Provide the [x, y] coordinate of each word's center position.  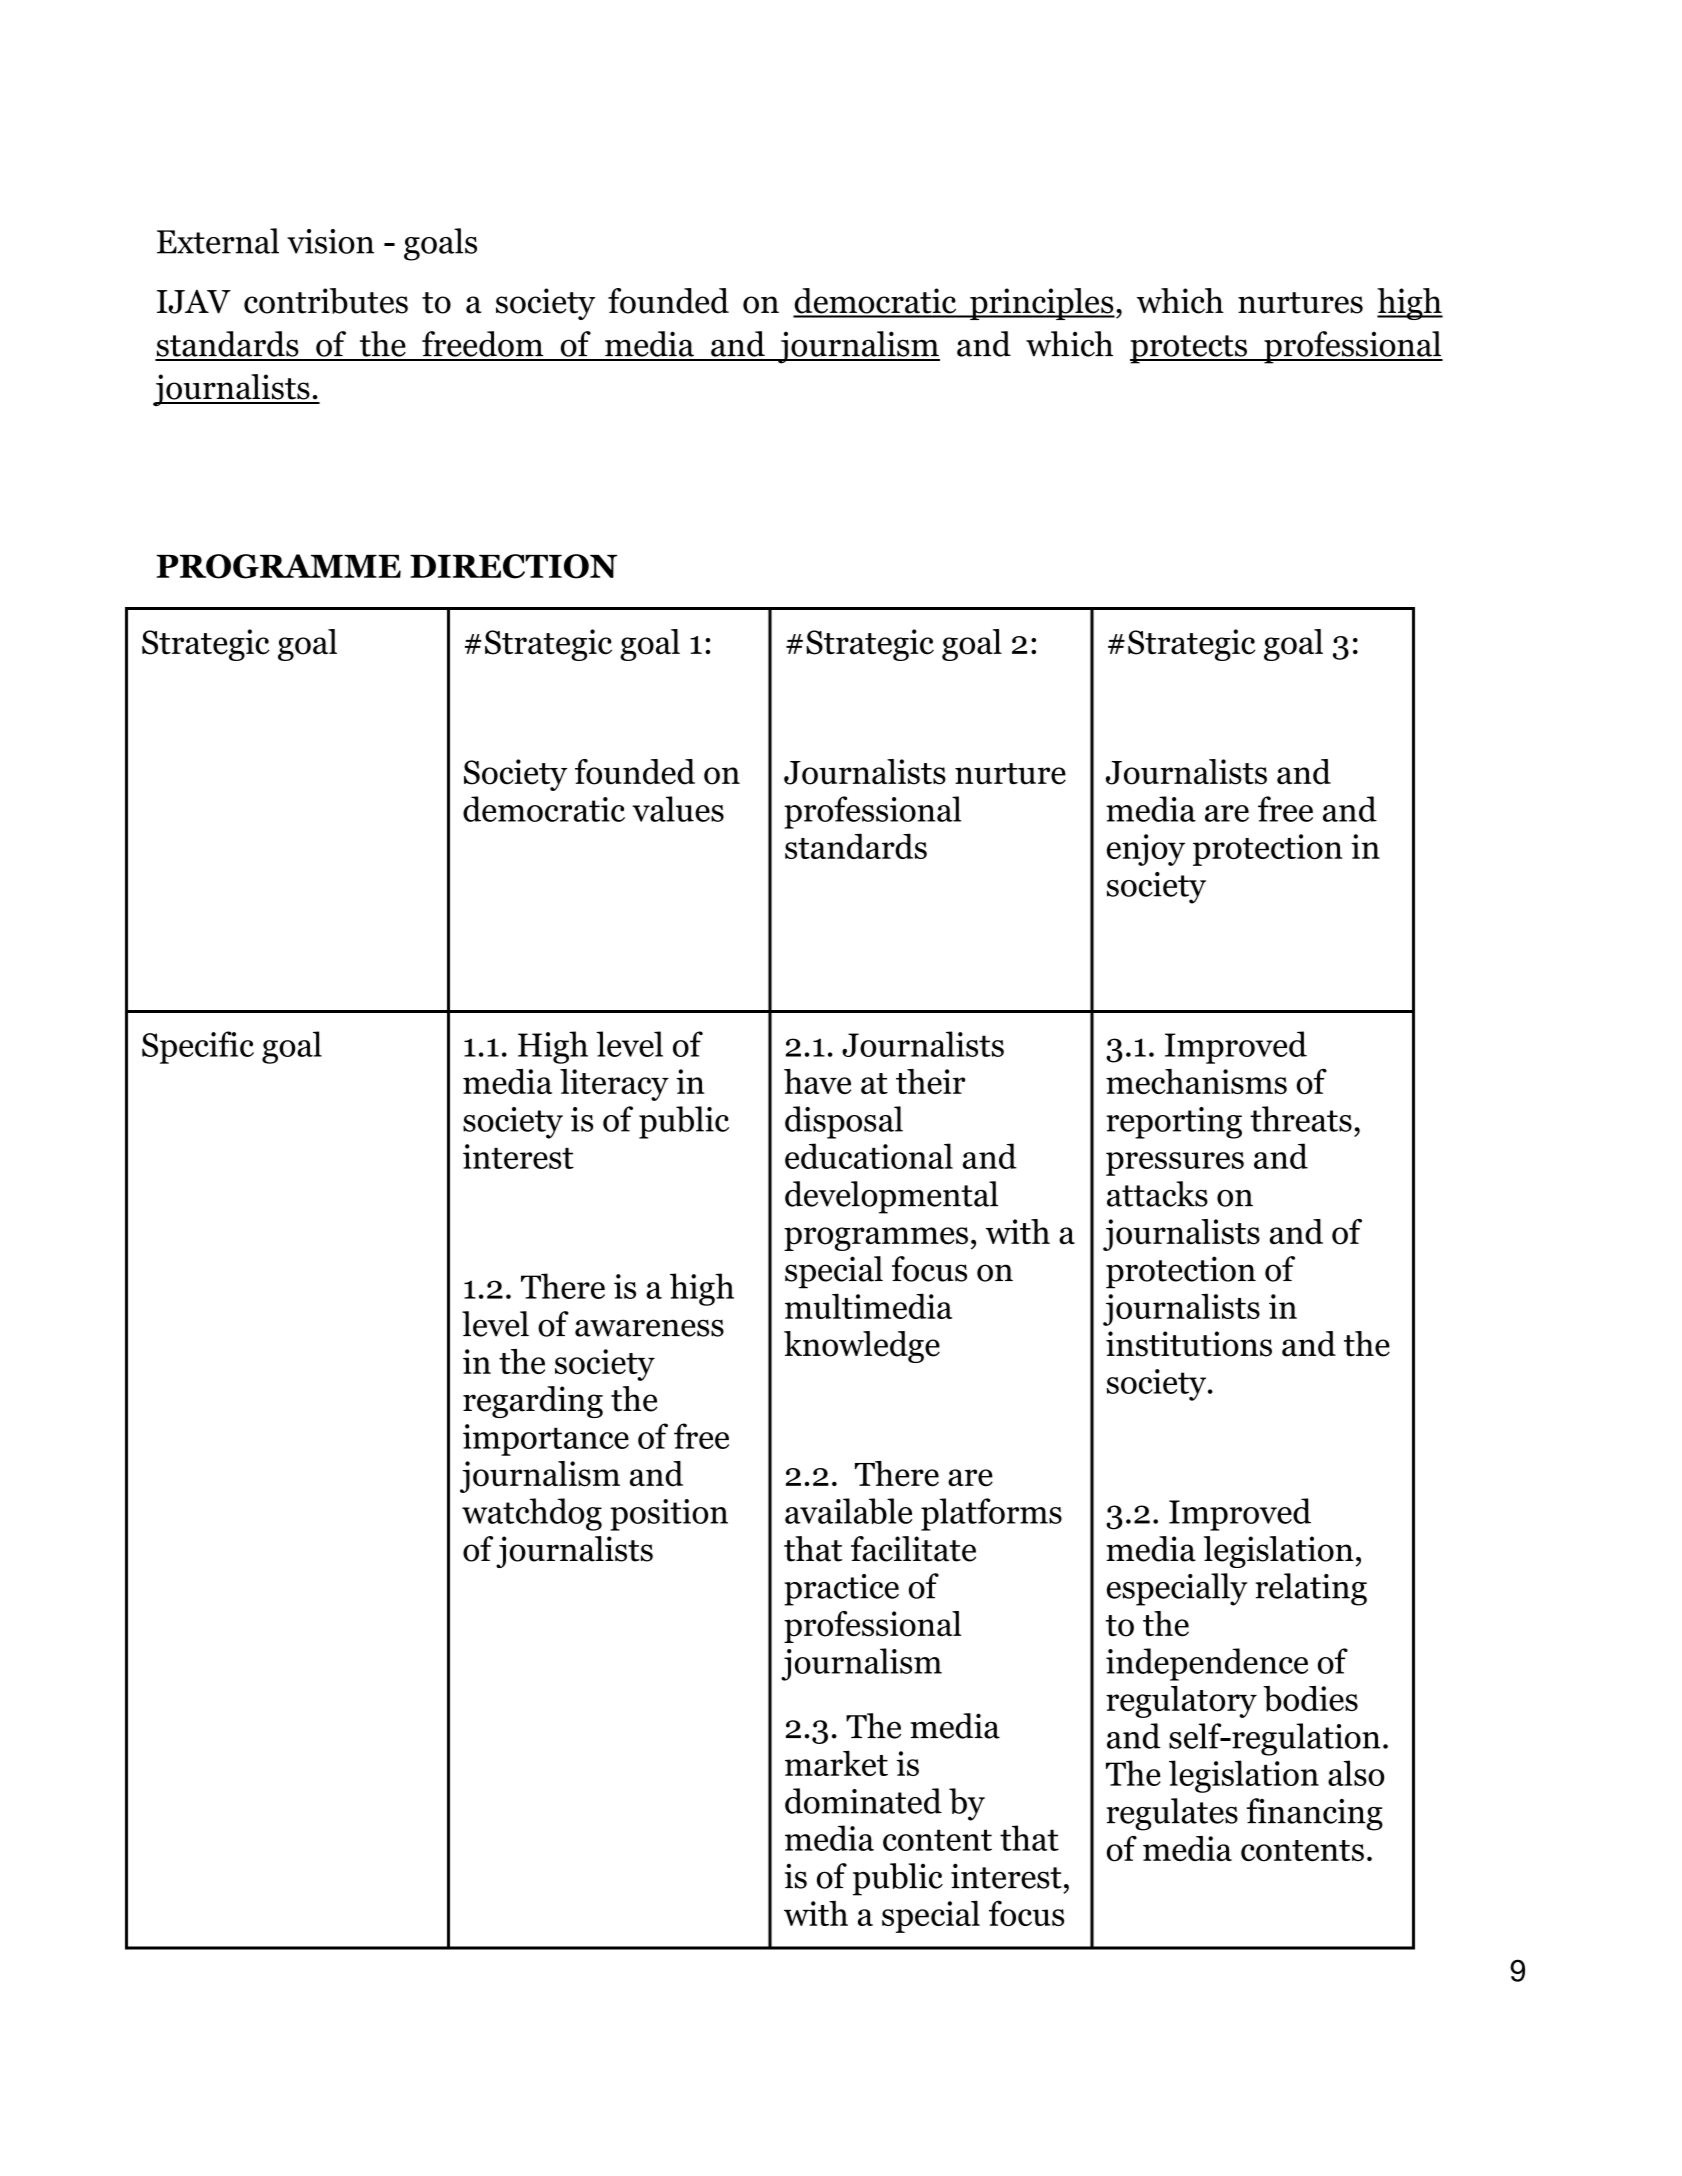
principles [1041, 304]
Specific [198, 1047]
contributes [326, 301]
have [817, 1081]
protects [1189, 349]
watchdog [532, 1514]
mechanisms [1196, 1081]
